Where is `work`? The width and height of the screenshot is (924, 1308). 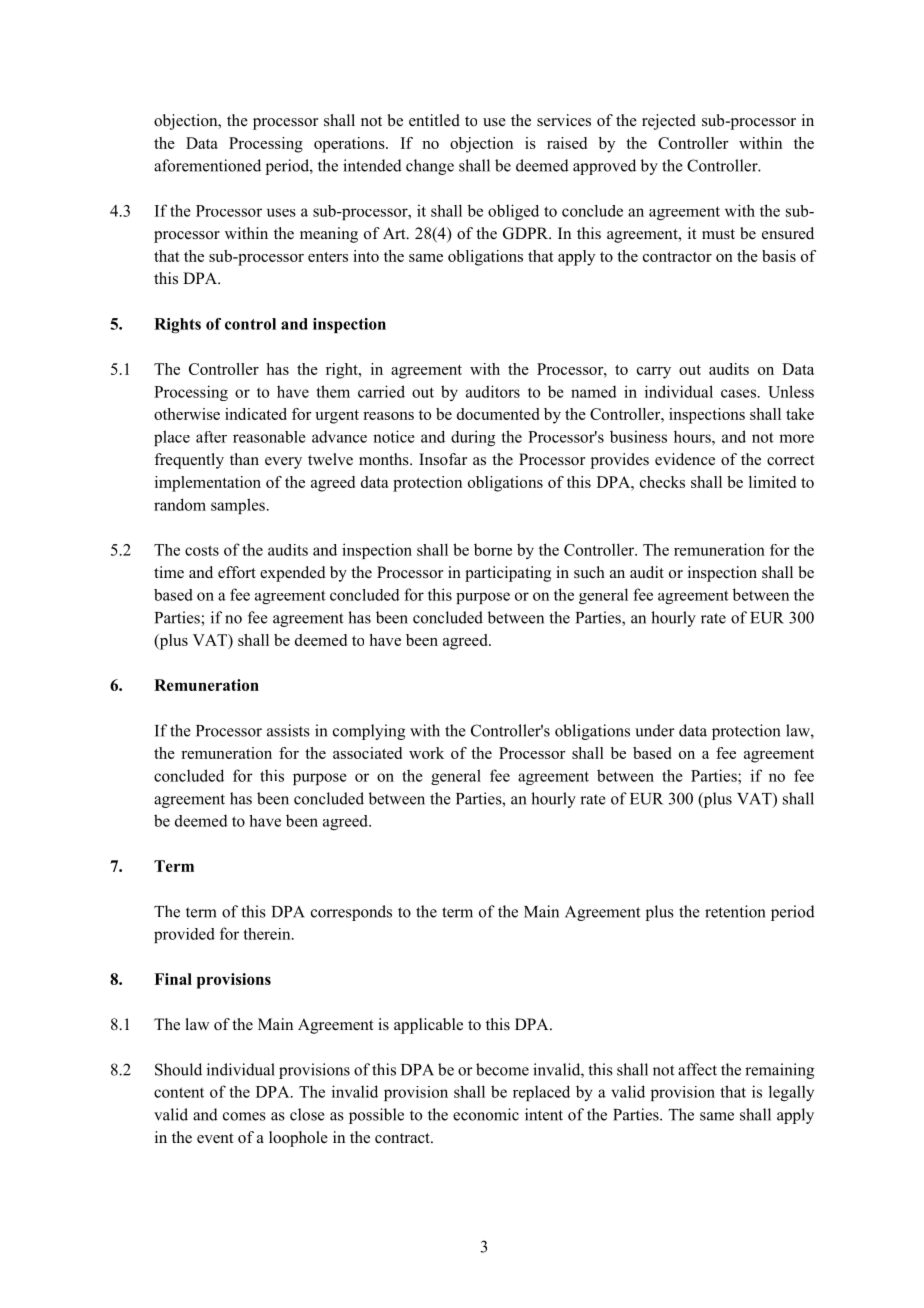 work is located at coordinates (426, 753).
